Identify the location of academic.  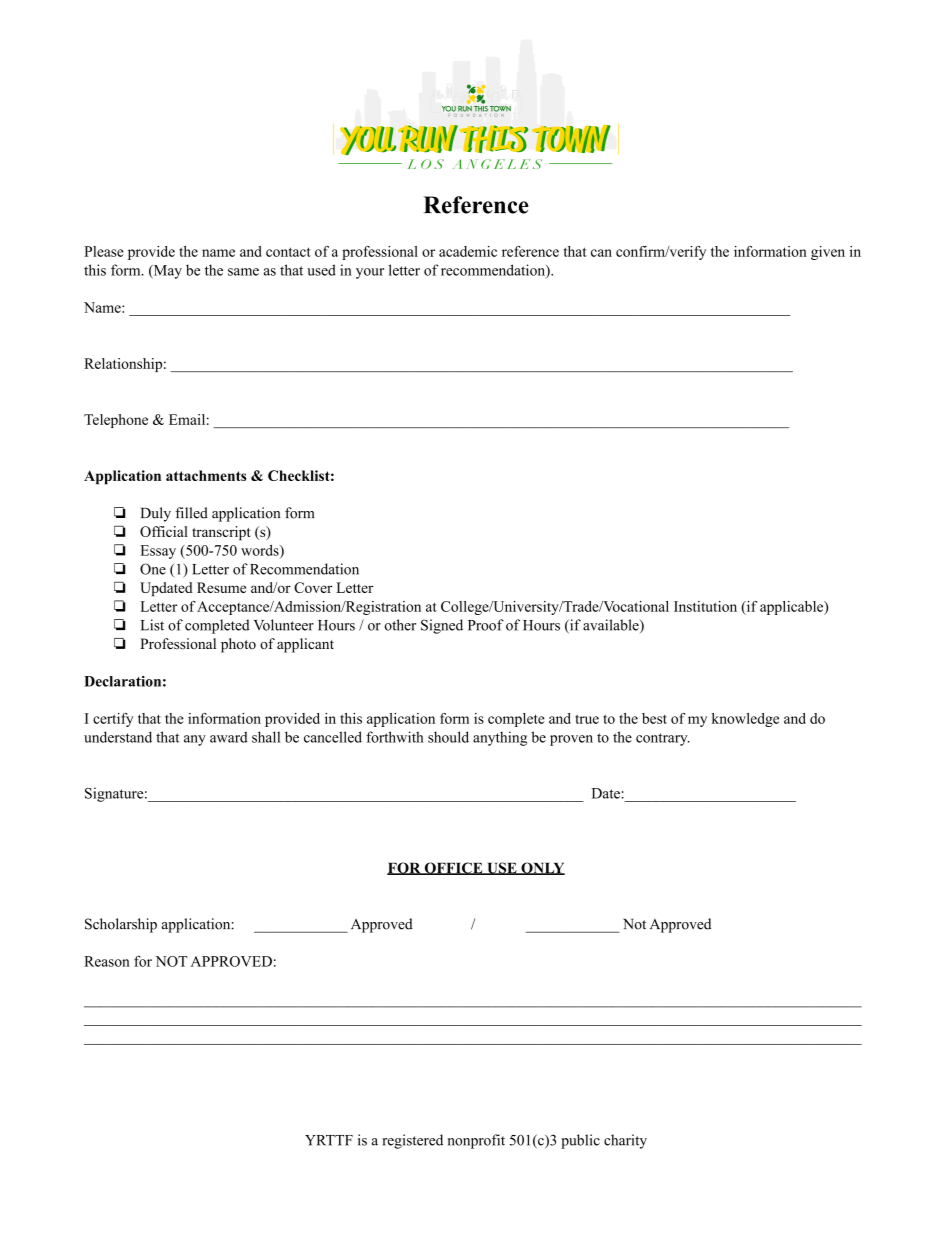
(468, 251).
